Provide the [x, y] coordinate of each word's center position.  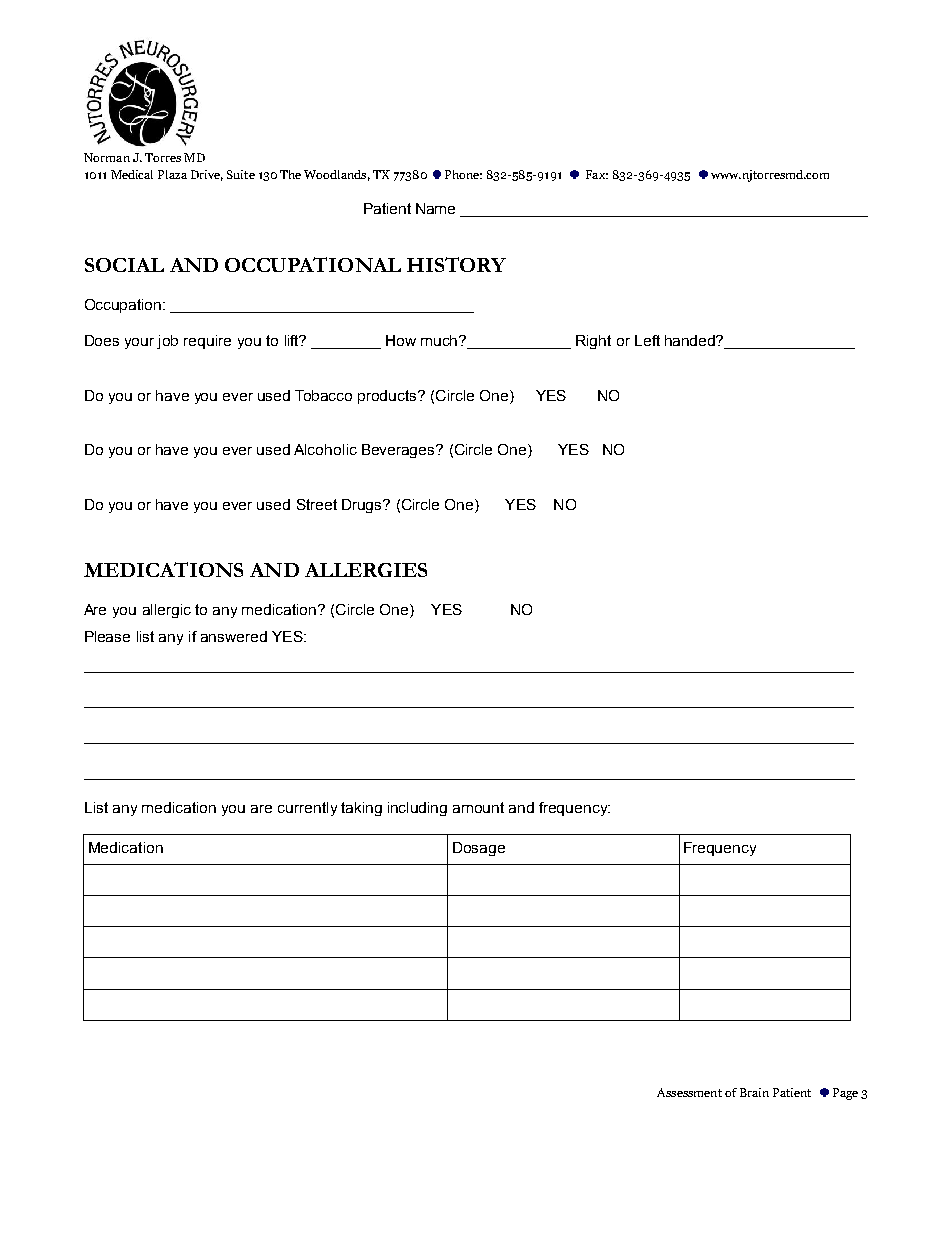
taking [361, 809]
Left [647, 340]
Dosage [479, 849]
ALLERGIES [366, 570]
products [388, 397]
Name [435, 208]
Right [593, 342]
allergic [167, 611]
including [417, 809]
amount [478, 807]
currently [307, 809]
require [207, 342]
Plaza [172, 174]
